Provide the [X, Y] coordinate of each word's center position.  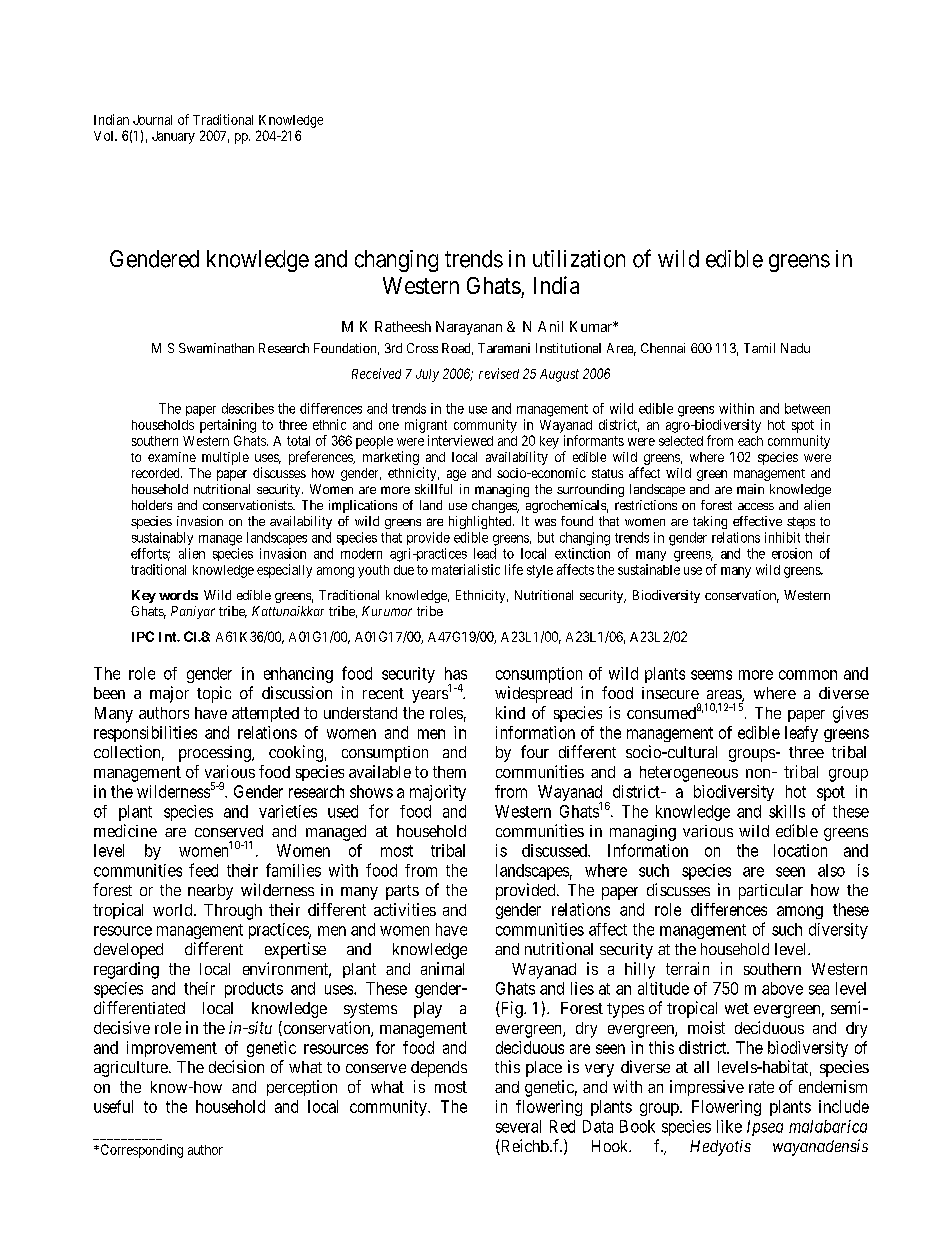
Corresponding [140, 1151]
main [750, 489]
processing [216, 754]
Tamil [759, 348]
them [449, 772]
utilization [579, 259]
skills [787, 811]
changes [495, 506]
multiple [225, 458]
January [173, 137]
